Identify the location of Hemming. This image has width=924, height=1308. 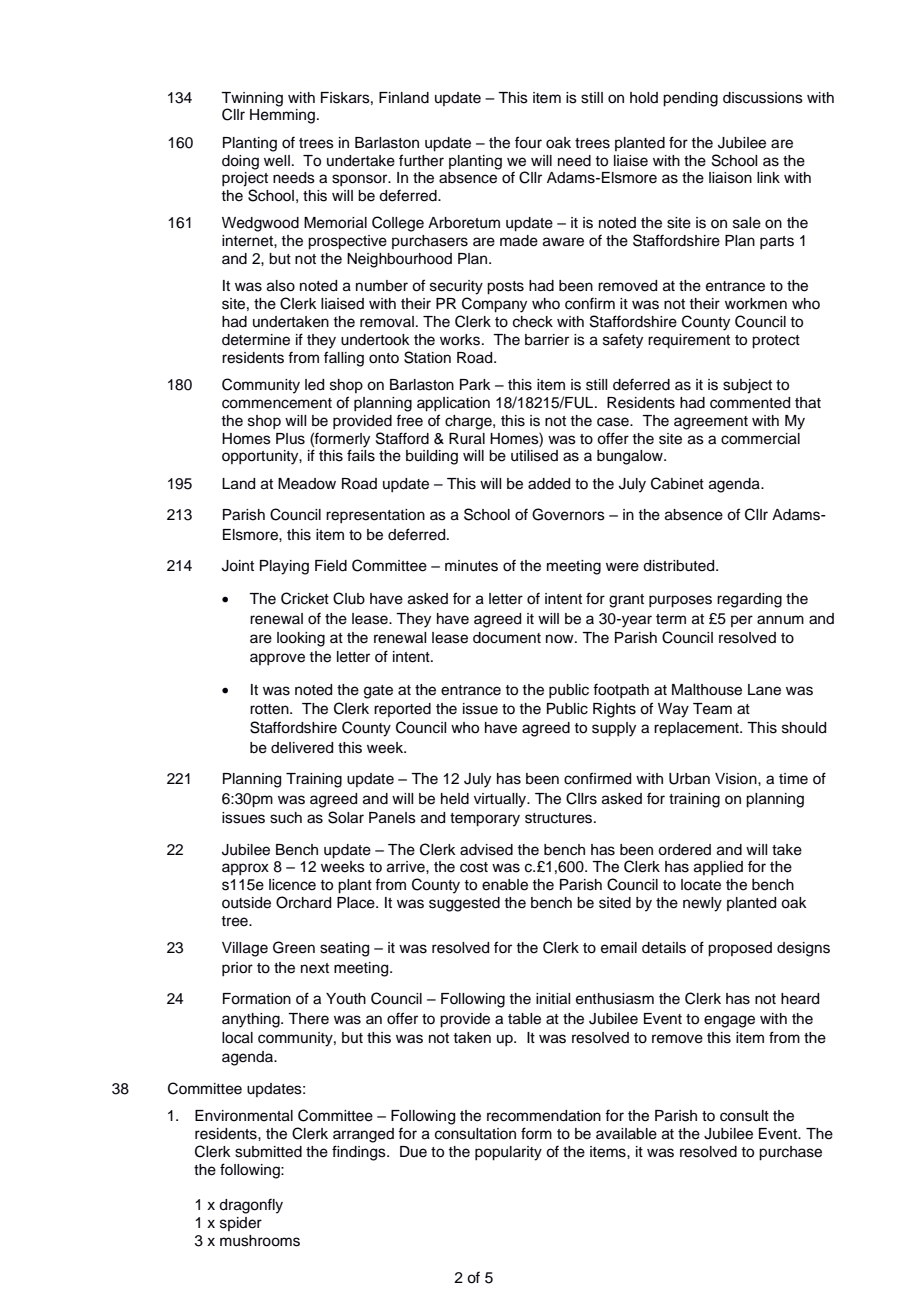
(282, 116).
